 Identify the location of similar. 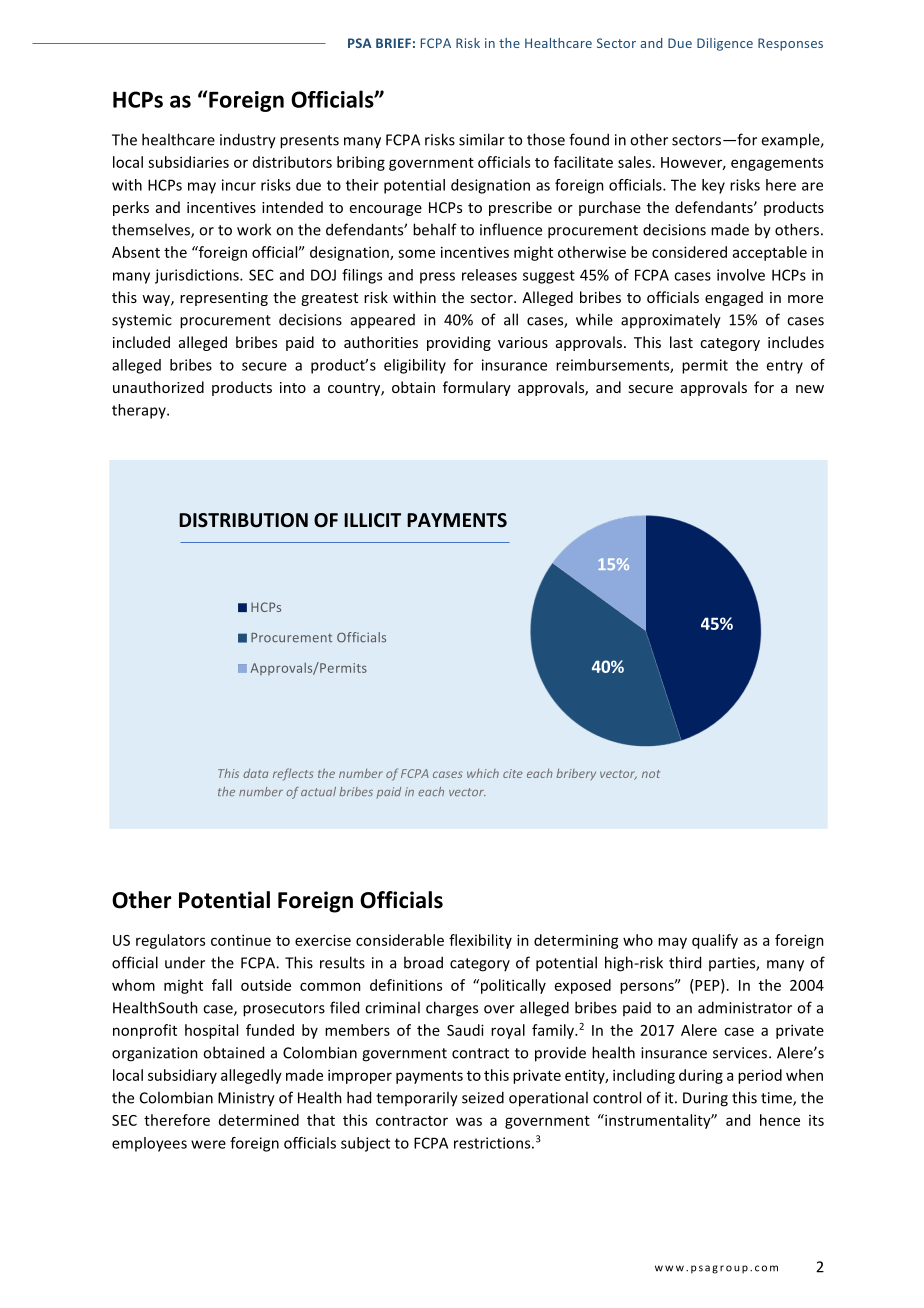
(482, 139).
